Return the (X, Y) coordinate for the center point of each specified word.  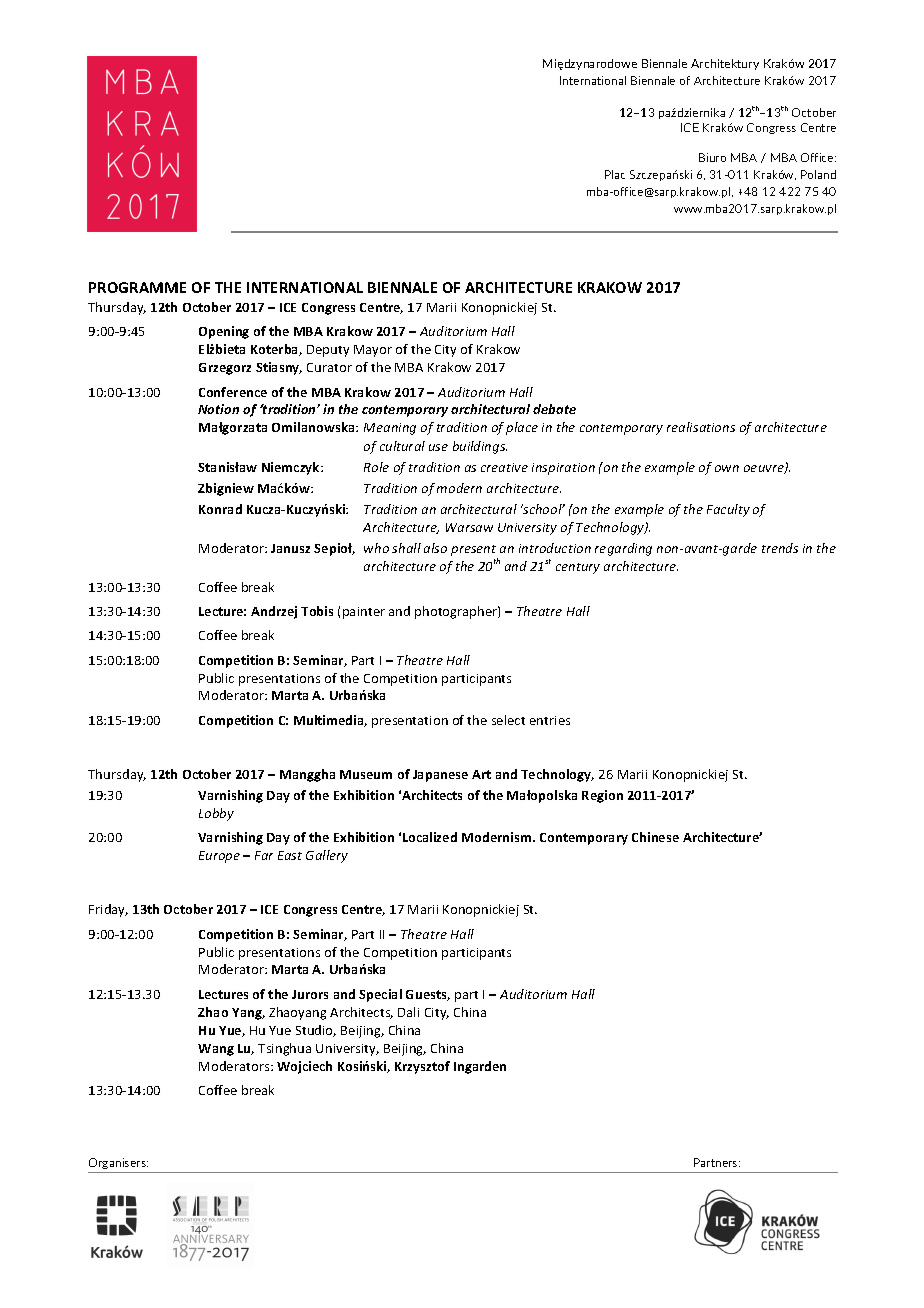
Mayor (373, 351)
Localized (430, 837)
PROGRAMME (137, 287)
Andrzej (274, 612)
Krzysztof (422, 1067)
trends (780, 548)
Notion (218, 409)
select (508, 720)
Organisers (118, 1163)
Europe (219, 857)
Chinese (655, 837)
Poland (818, 174)
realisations (701, 427)
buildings (480, 447)
